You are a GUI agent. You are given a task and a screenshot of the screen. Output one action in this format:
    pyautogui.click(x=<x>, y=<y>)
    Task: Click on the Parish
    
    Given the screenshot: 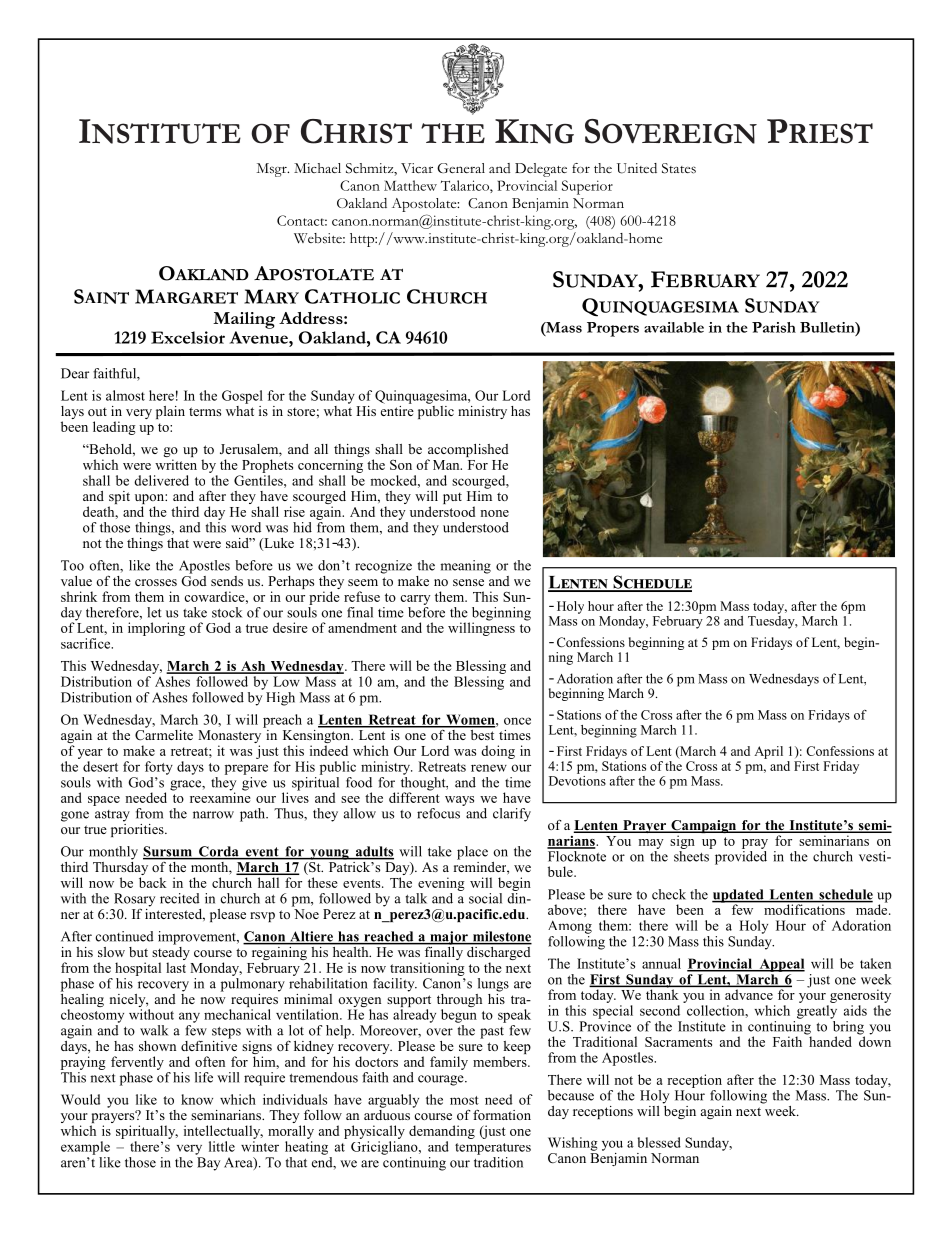 What is the action you would take?
    pyautogui.click(x=774, y=327)
